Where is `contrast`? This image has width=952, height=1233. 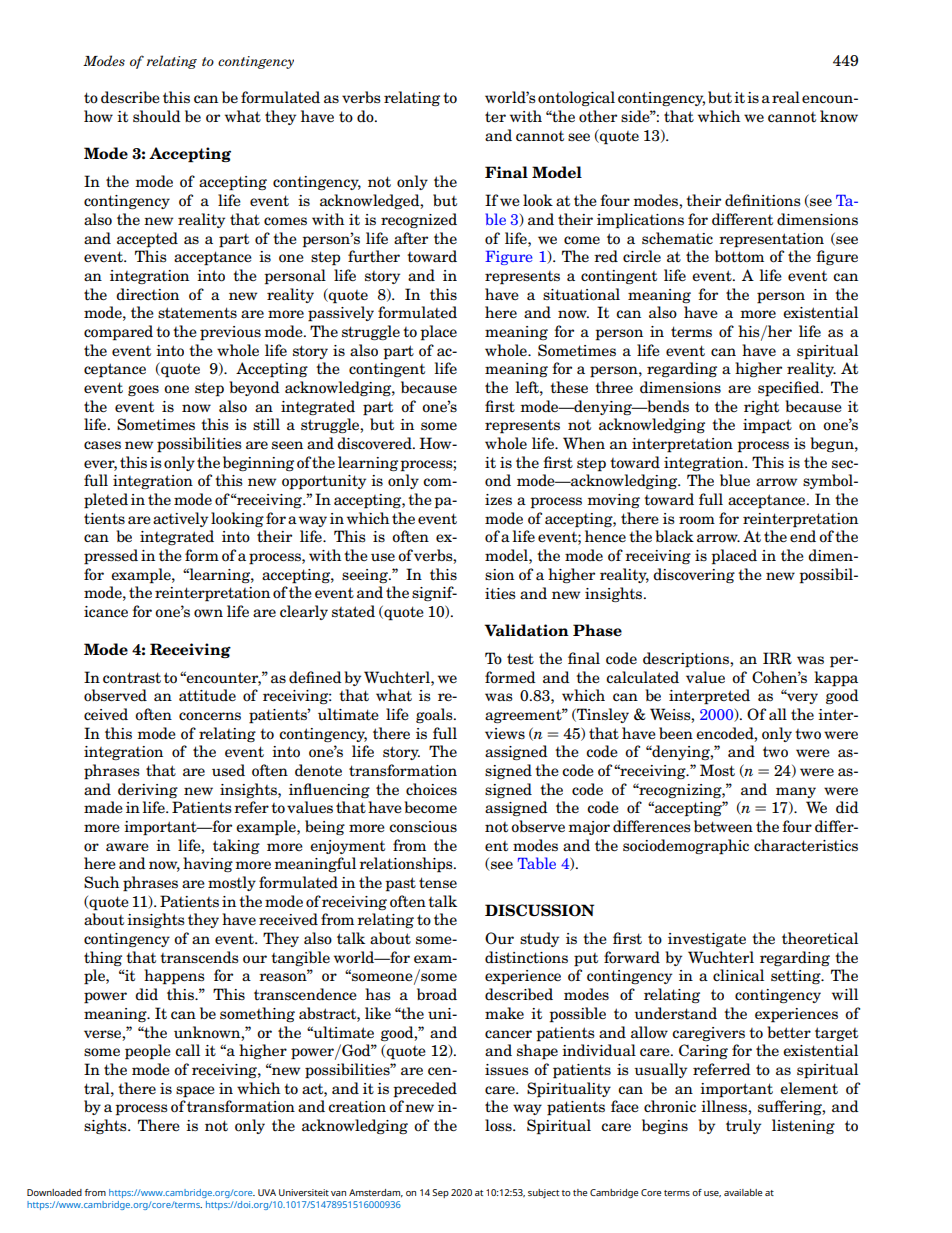
contrast is located at coordinates (132, 678).
